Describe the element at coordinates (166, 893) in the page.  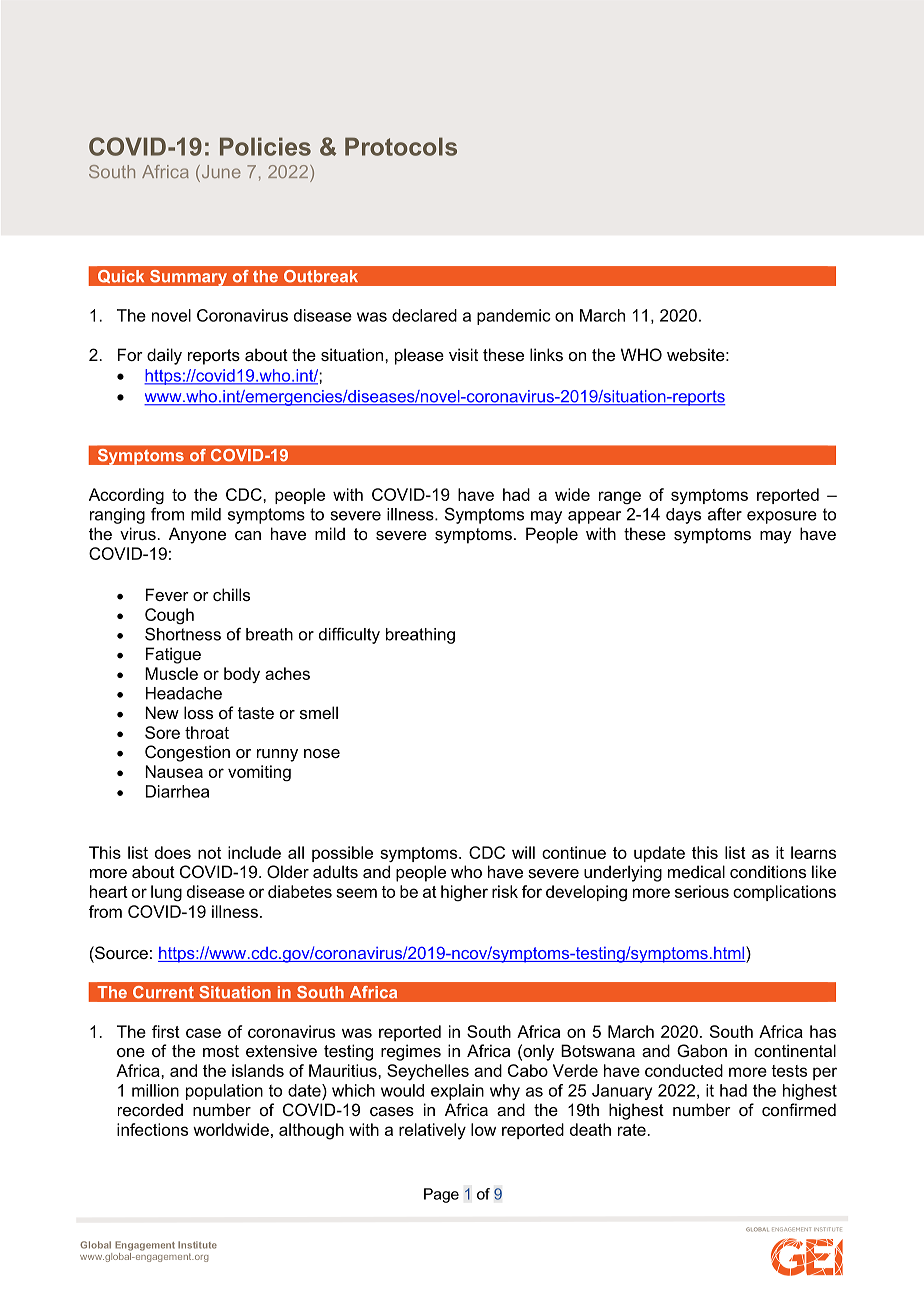
I see `lung` at that location.
